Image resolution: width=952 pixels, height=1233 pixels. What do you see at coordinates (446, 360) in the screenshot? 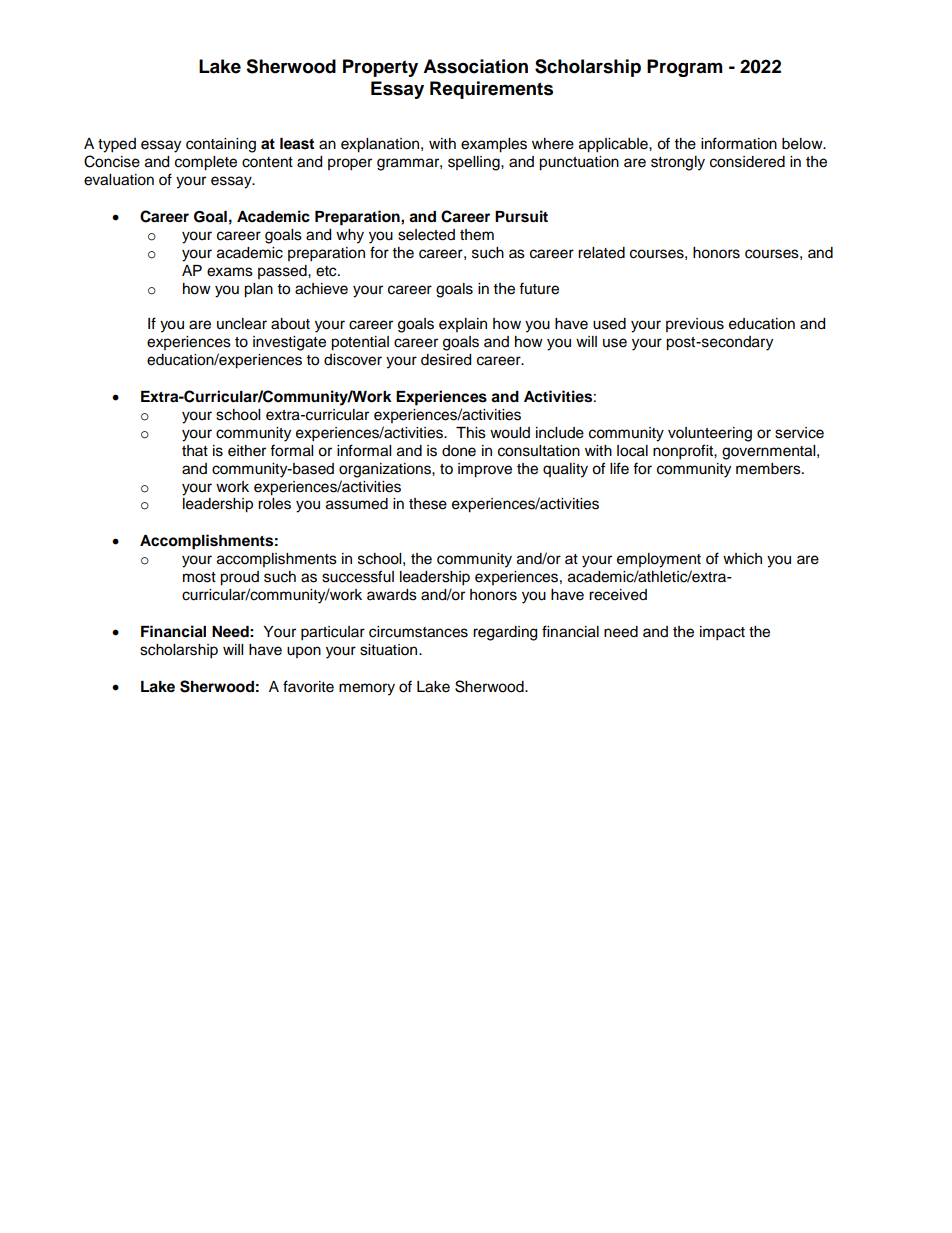
I see `desired` at bounding box center [446, 360].
